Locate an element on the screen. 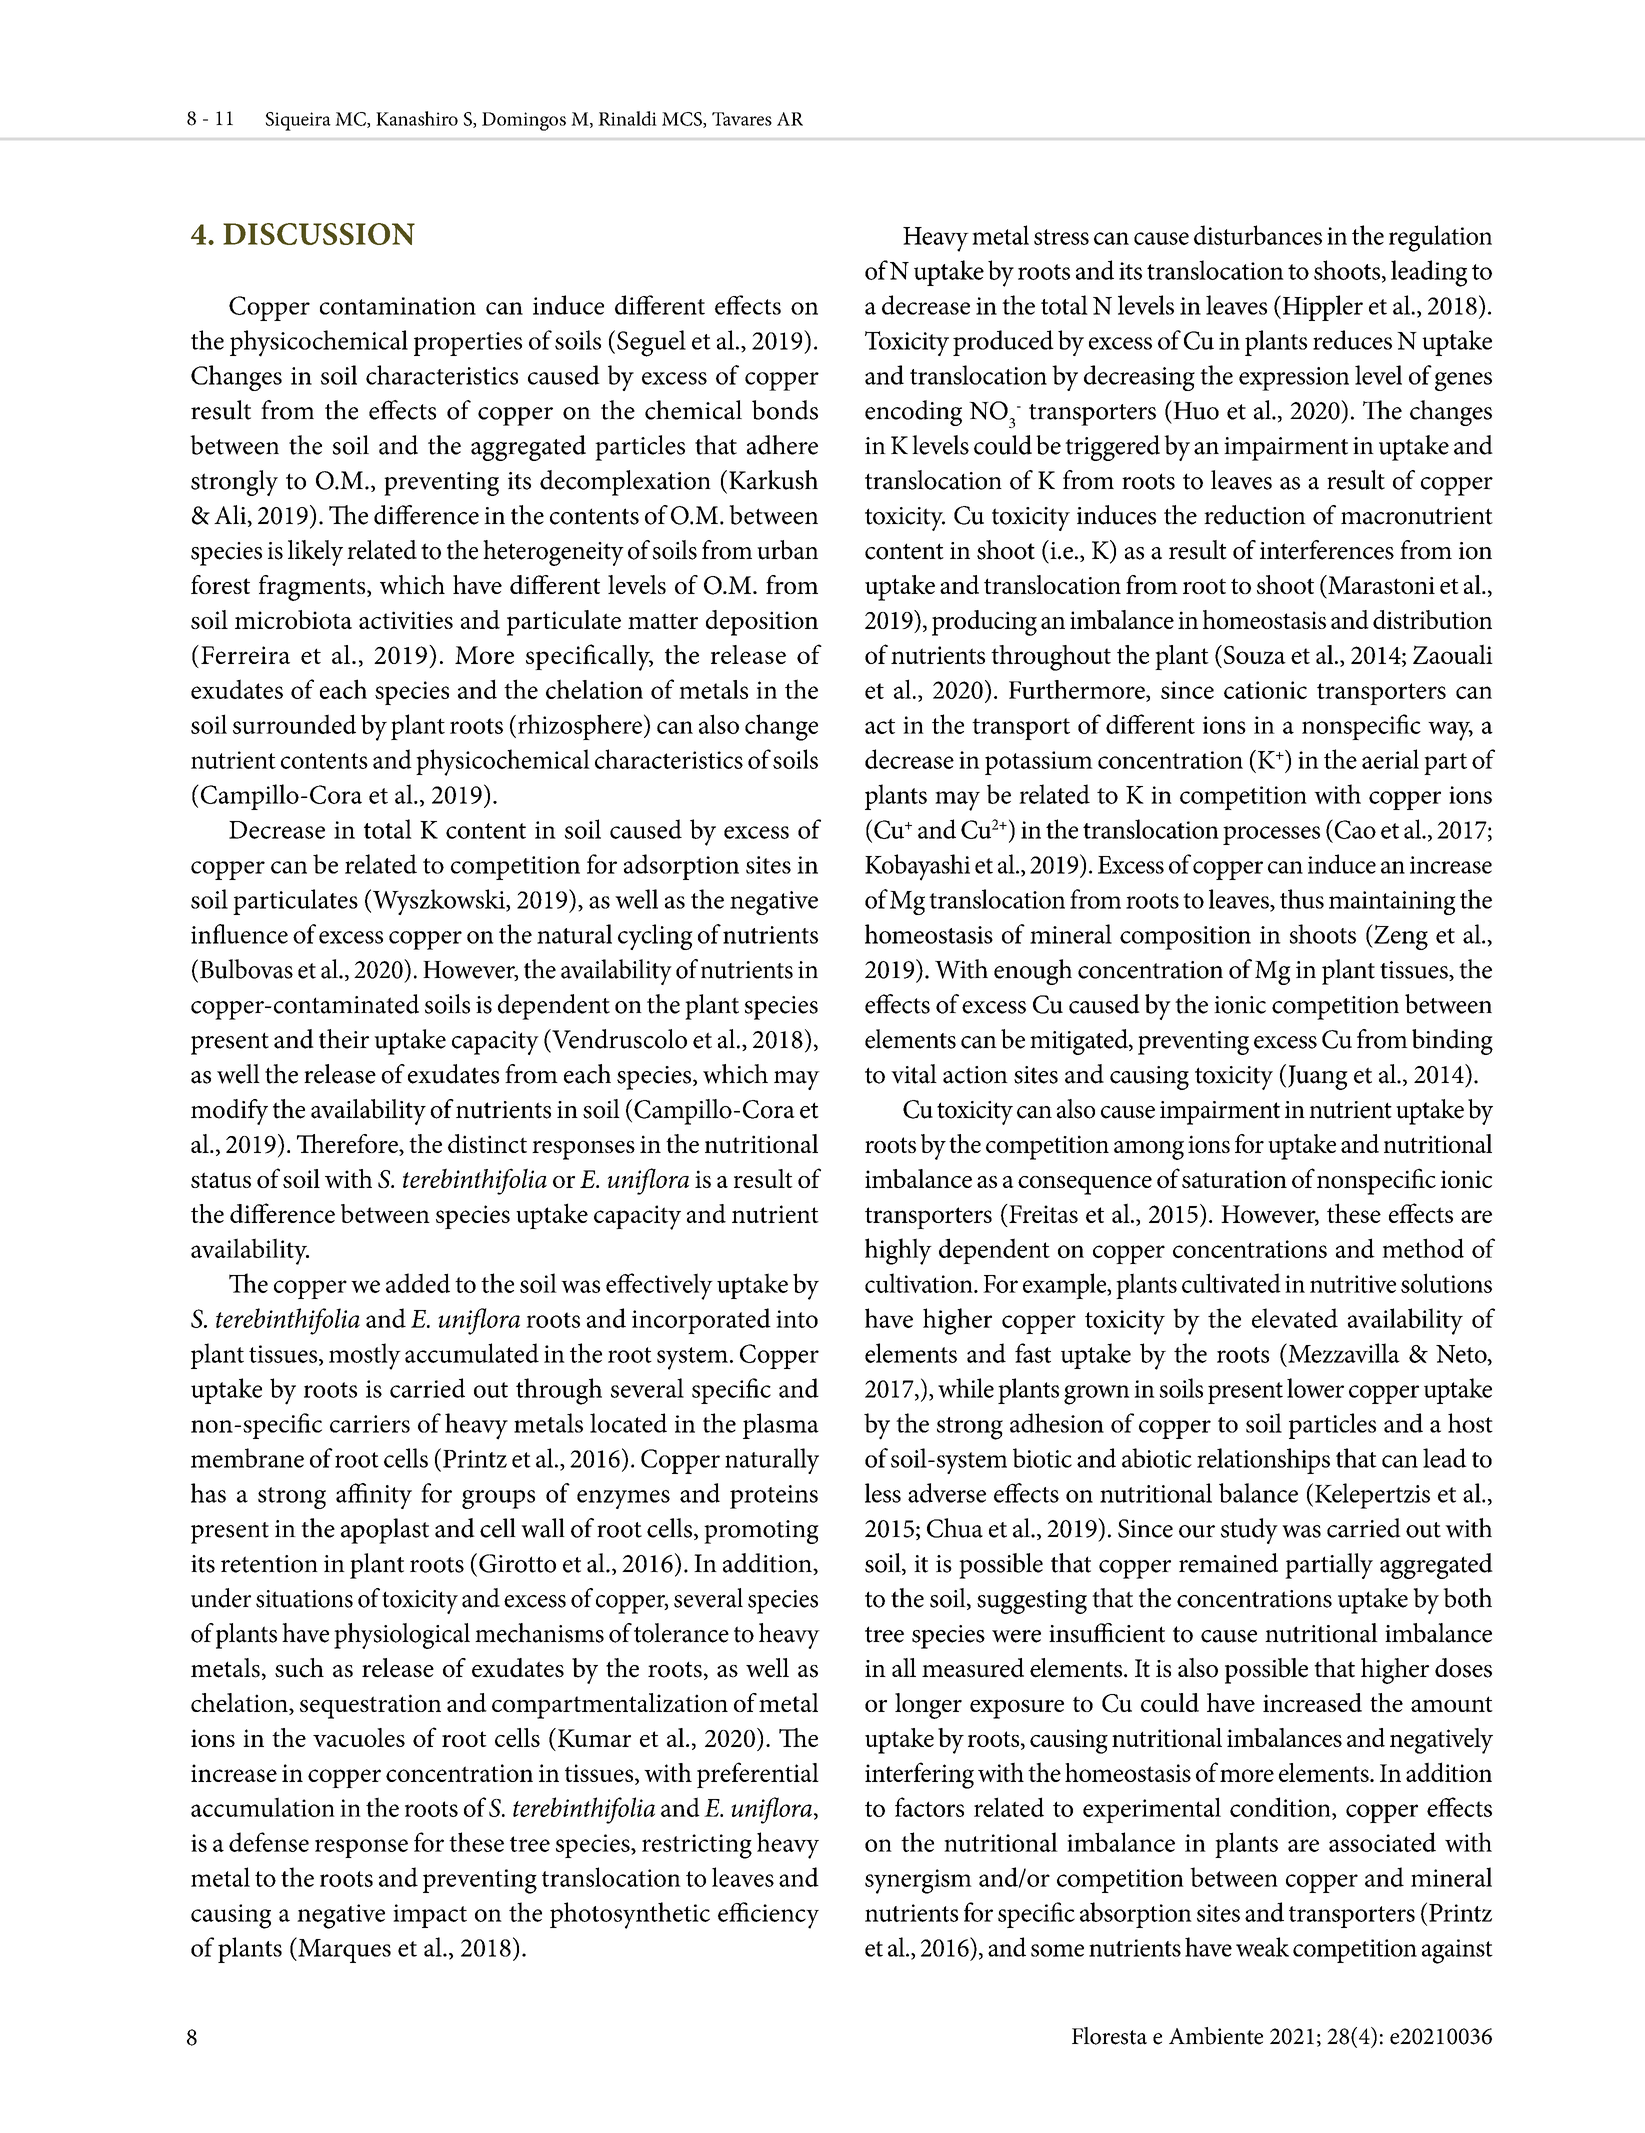  weak is located at coordinates (1262, 1947).
